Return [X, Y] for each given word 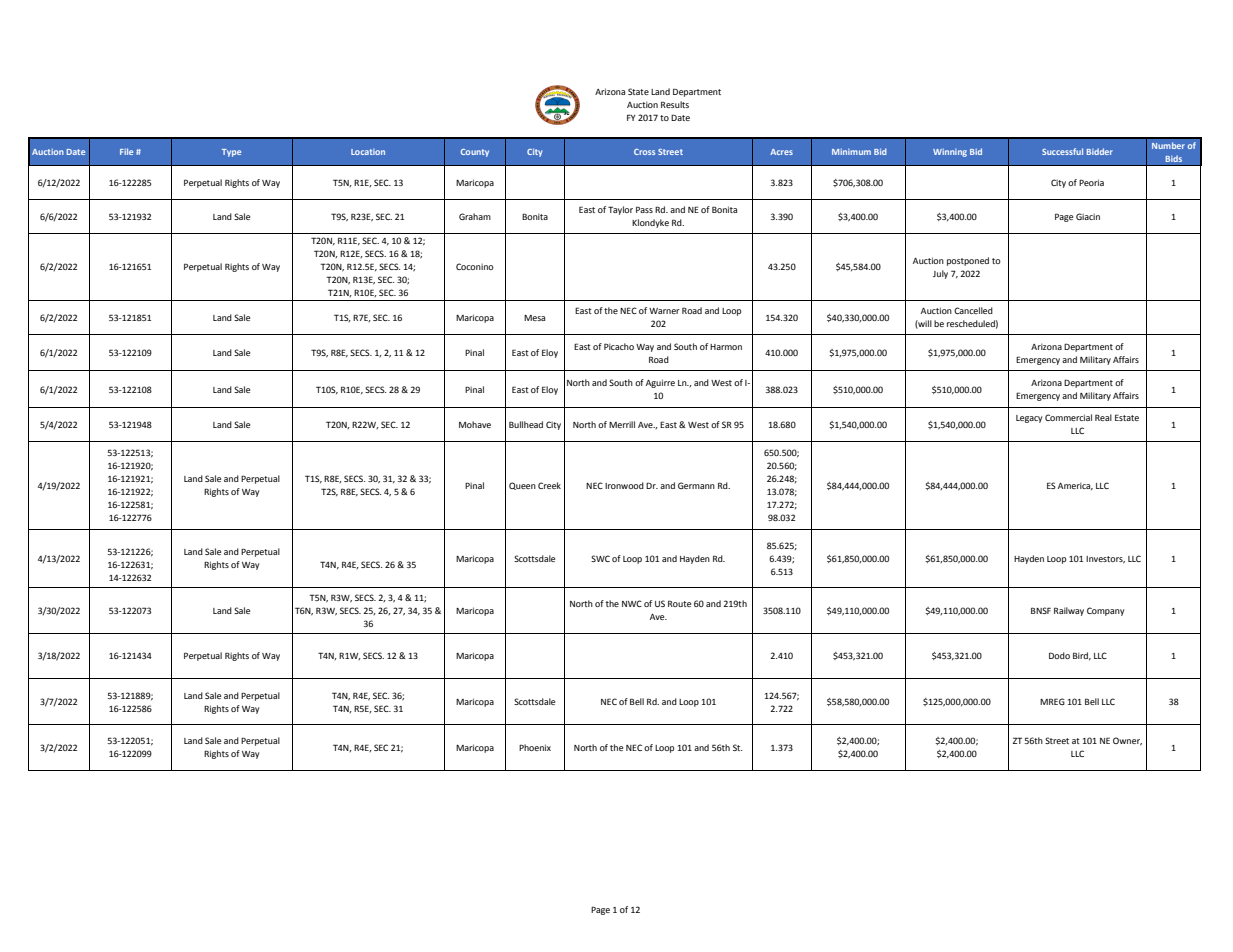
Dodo [1059, 655]
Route [679, 603]
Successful [1062, 151]
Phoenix [535, 747]
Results [675, 104]
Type [231, 153]
